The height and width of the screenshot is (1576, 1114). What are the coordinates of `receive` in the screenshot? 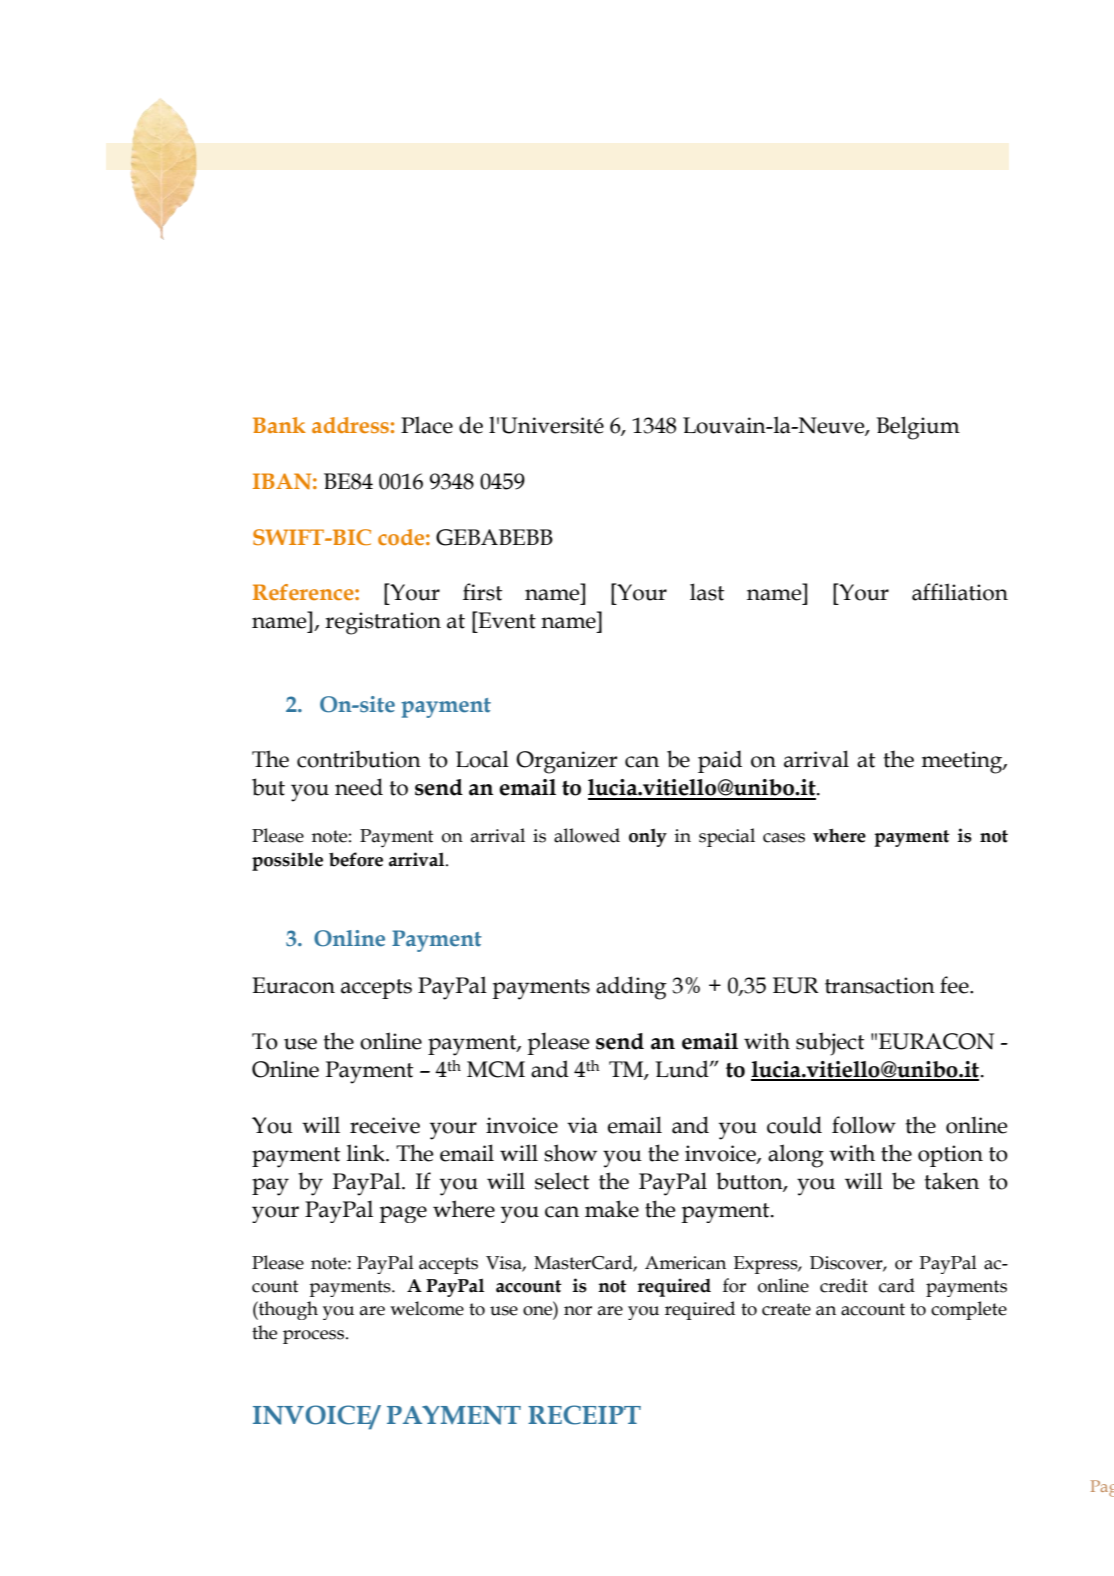 It's located at (385, 1125).
